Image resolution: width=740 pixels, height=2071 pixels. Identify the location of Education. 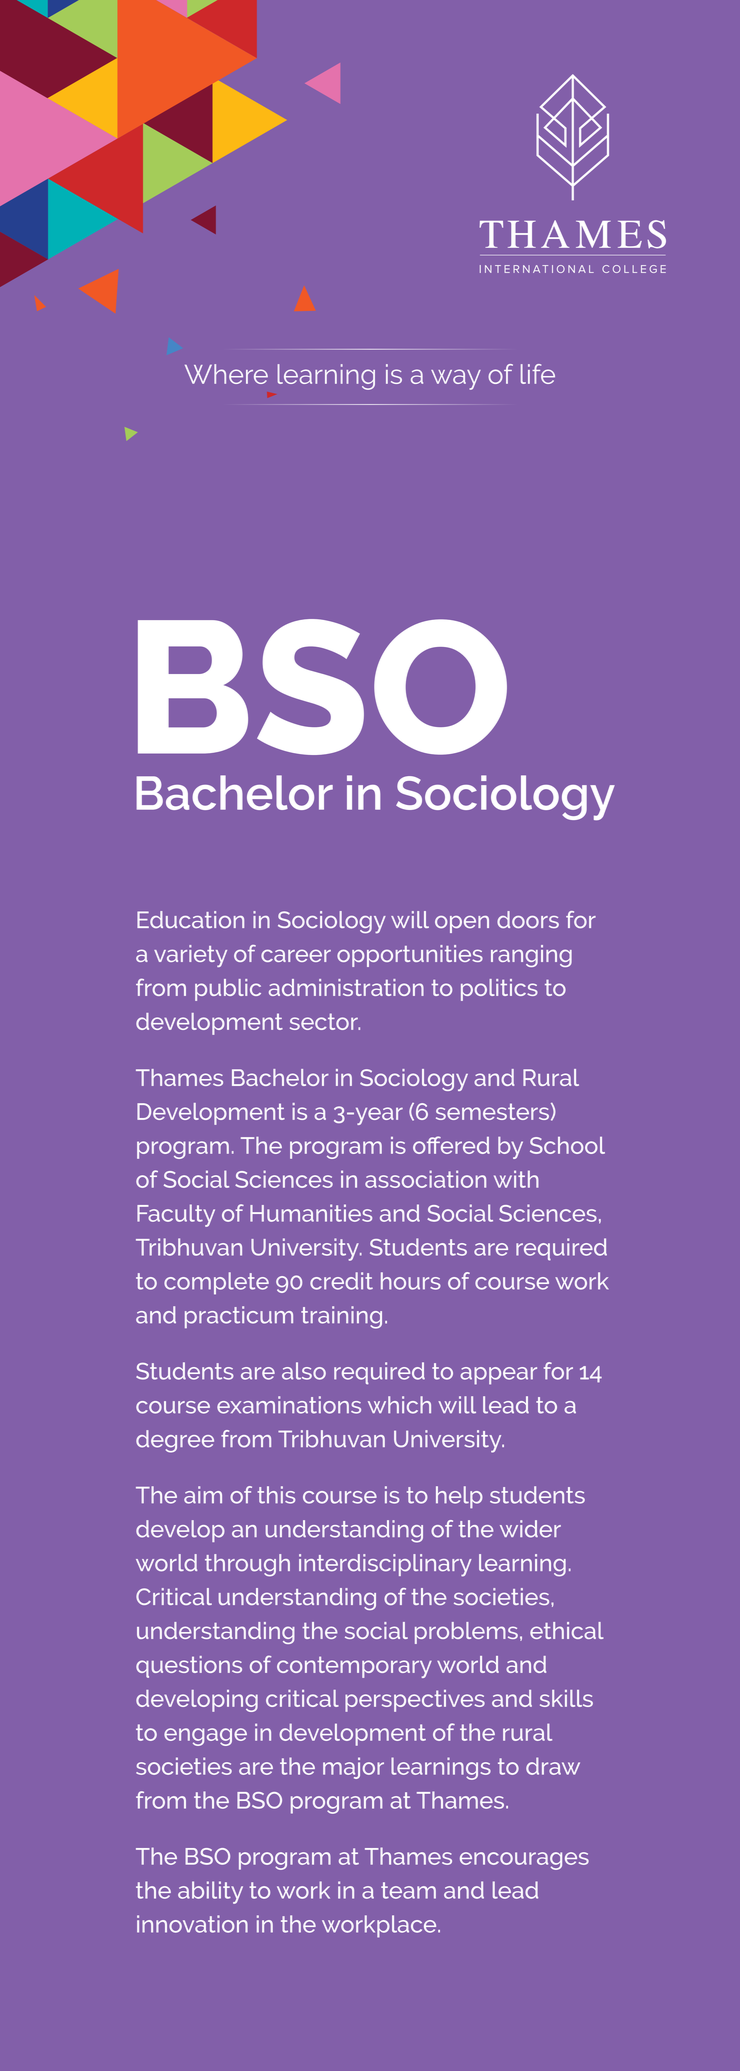
(190, 919).
